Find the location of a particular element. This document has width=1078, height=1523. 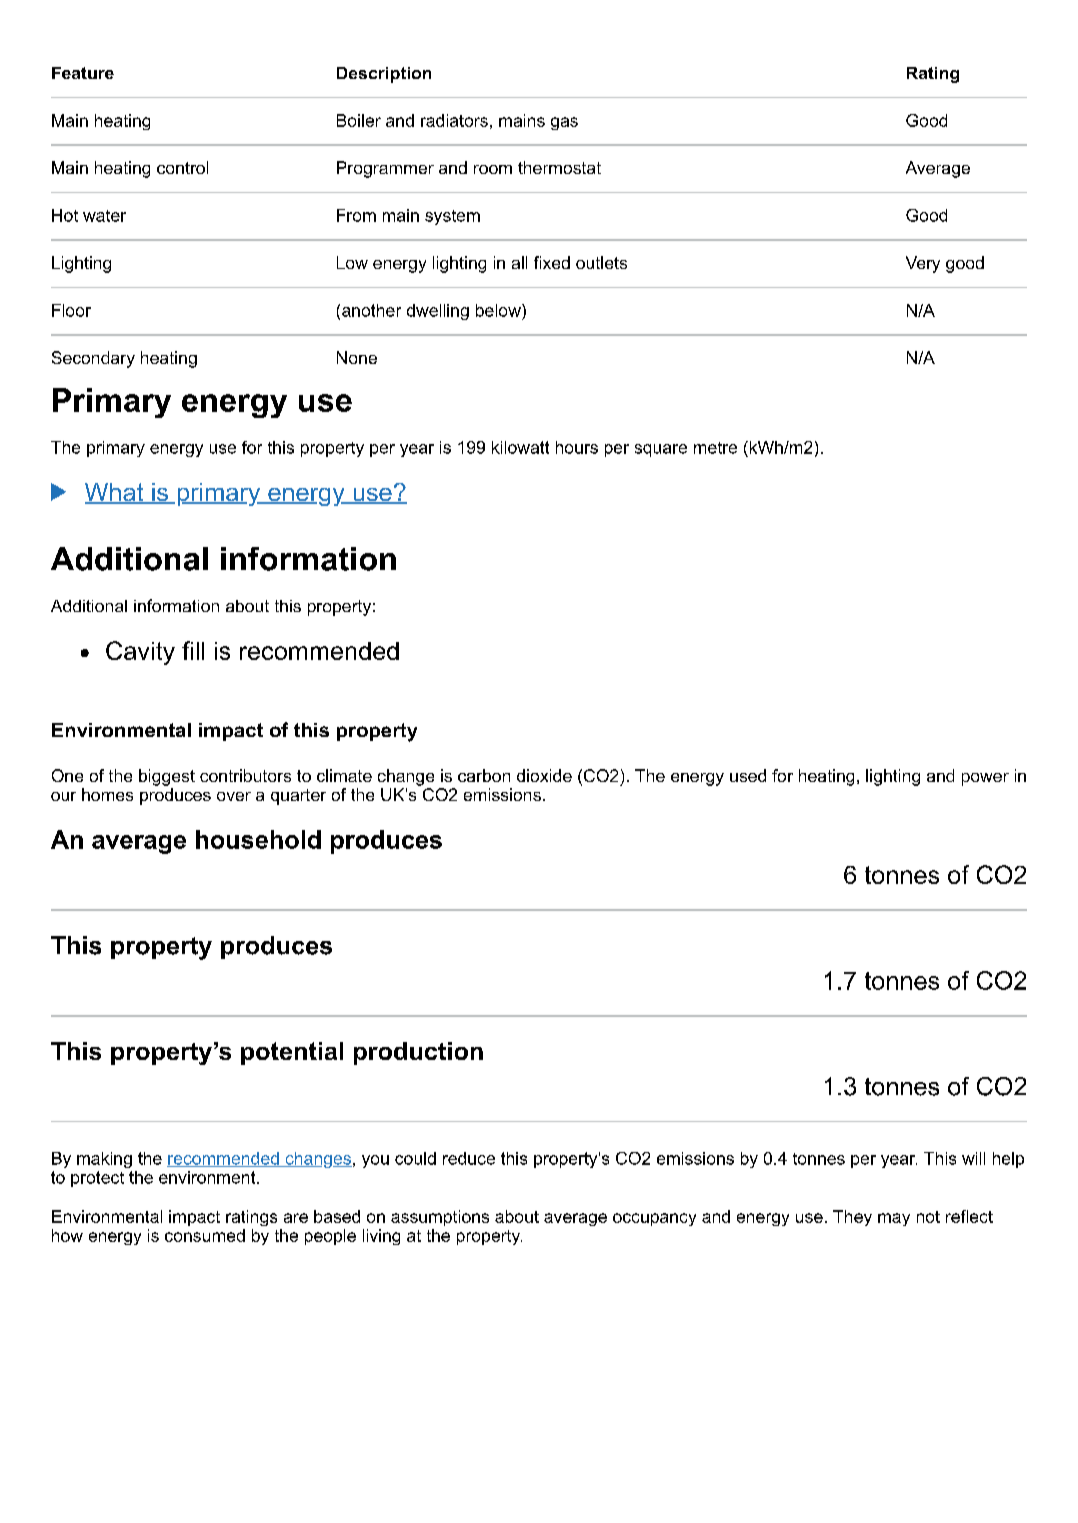

gas is located at coordinates (564, 123).
